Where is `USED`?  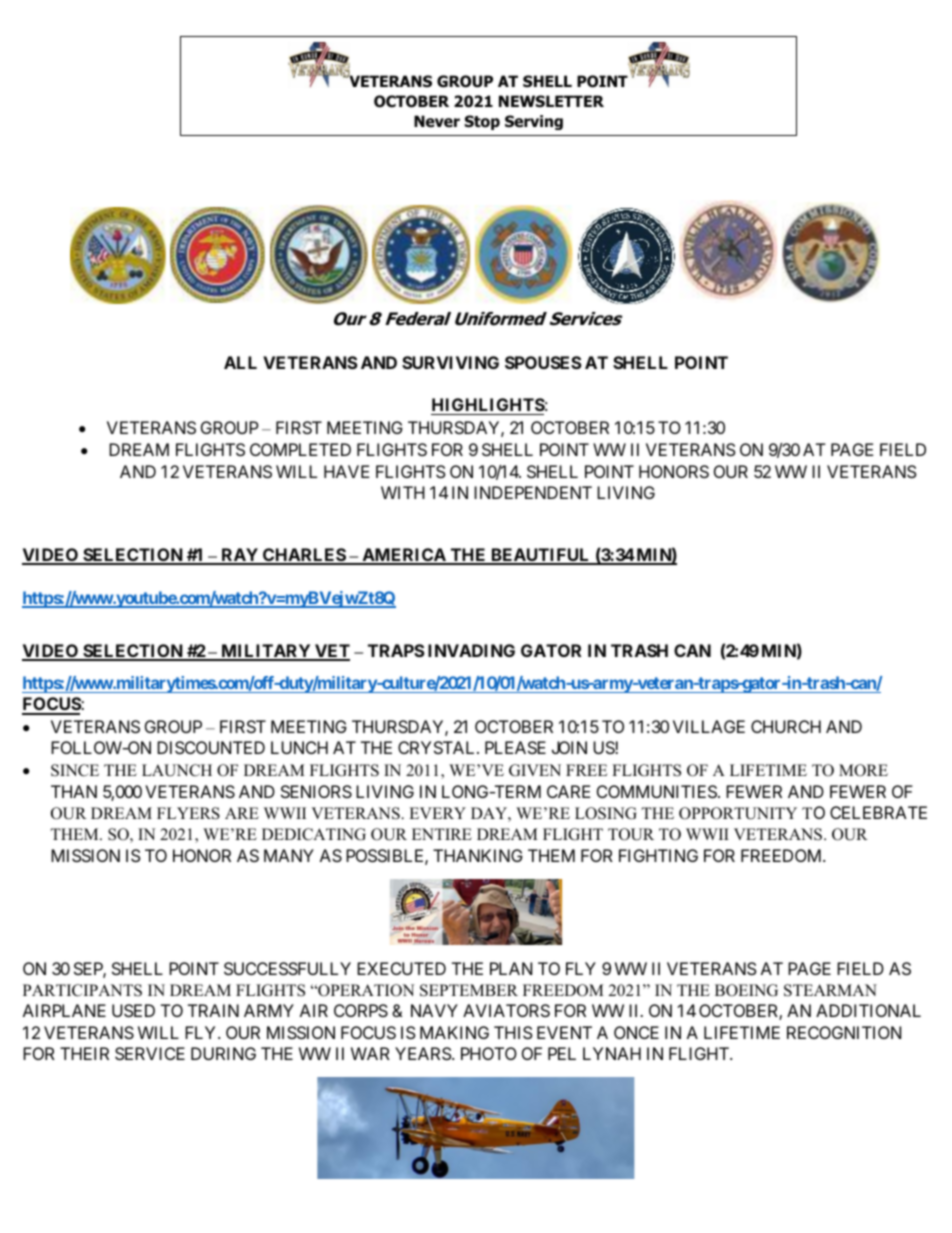 USED is located at coordinates (133, 1010).
